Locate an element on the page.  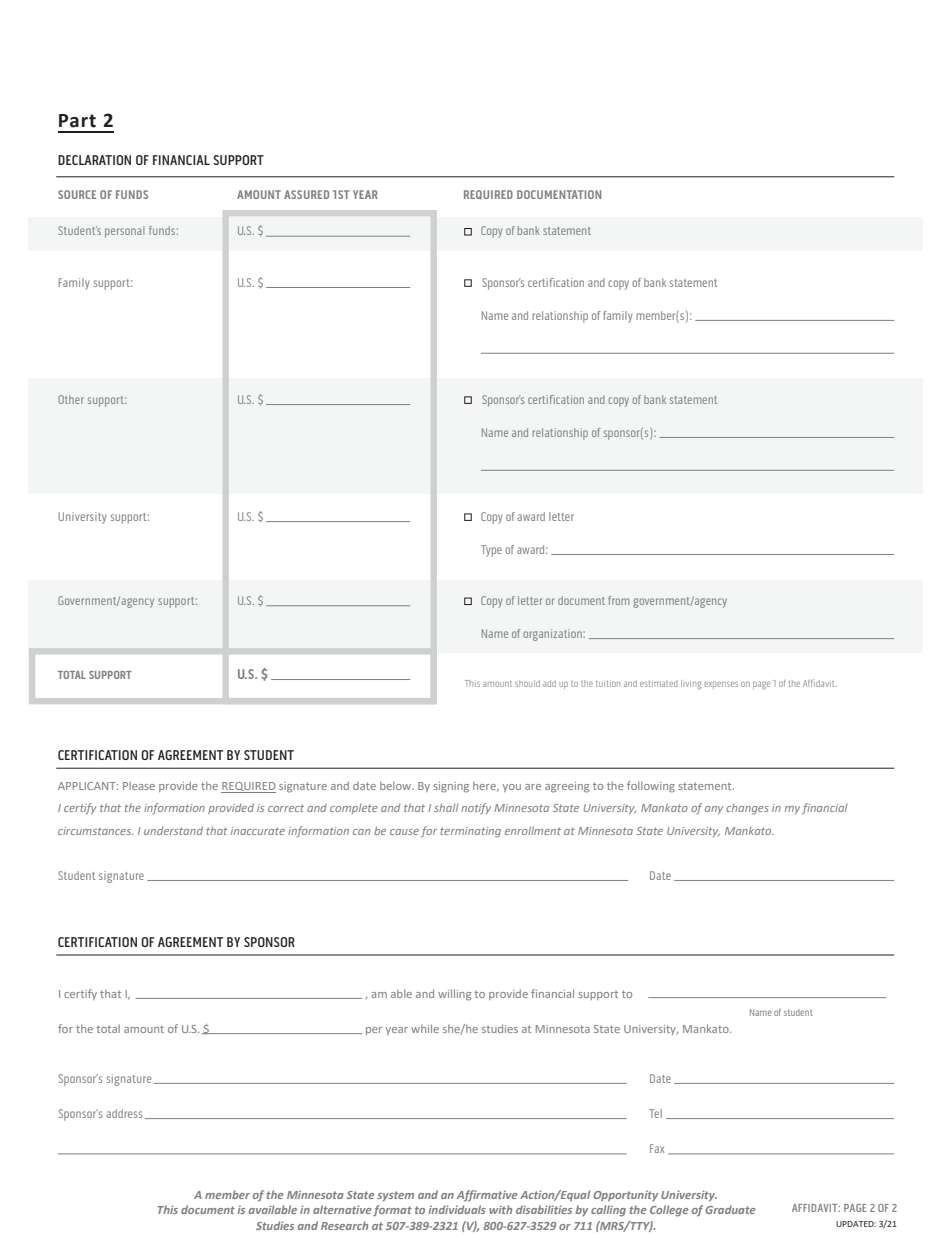
ASSURED is located at coordinates (306, 194).
